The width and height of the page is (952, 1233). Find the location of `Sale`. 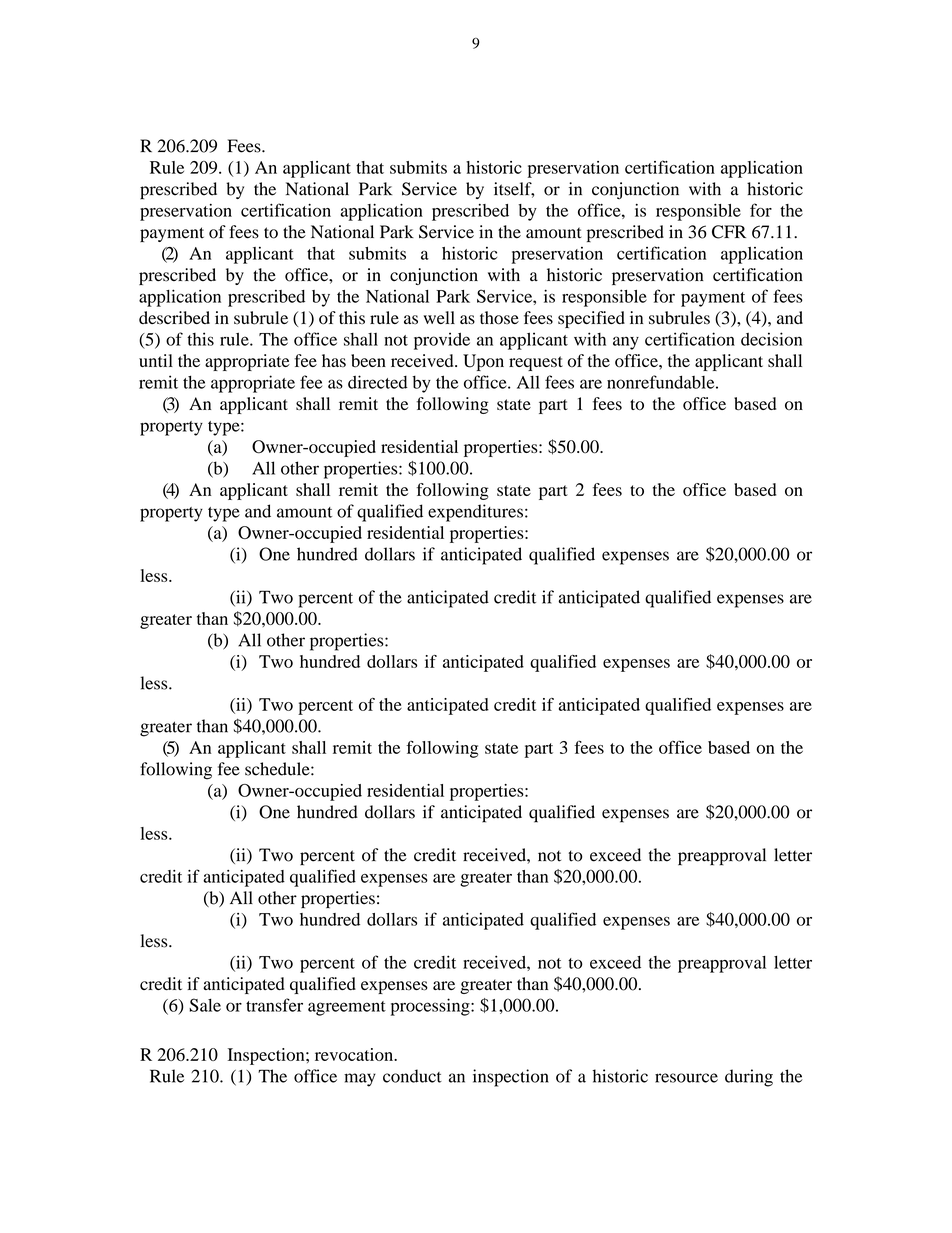

Sale is located at coordinates (205, 1005).
